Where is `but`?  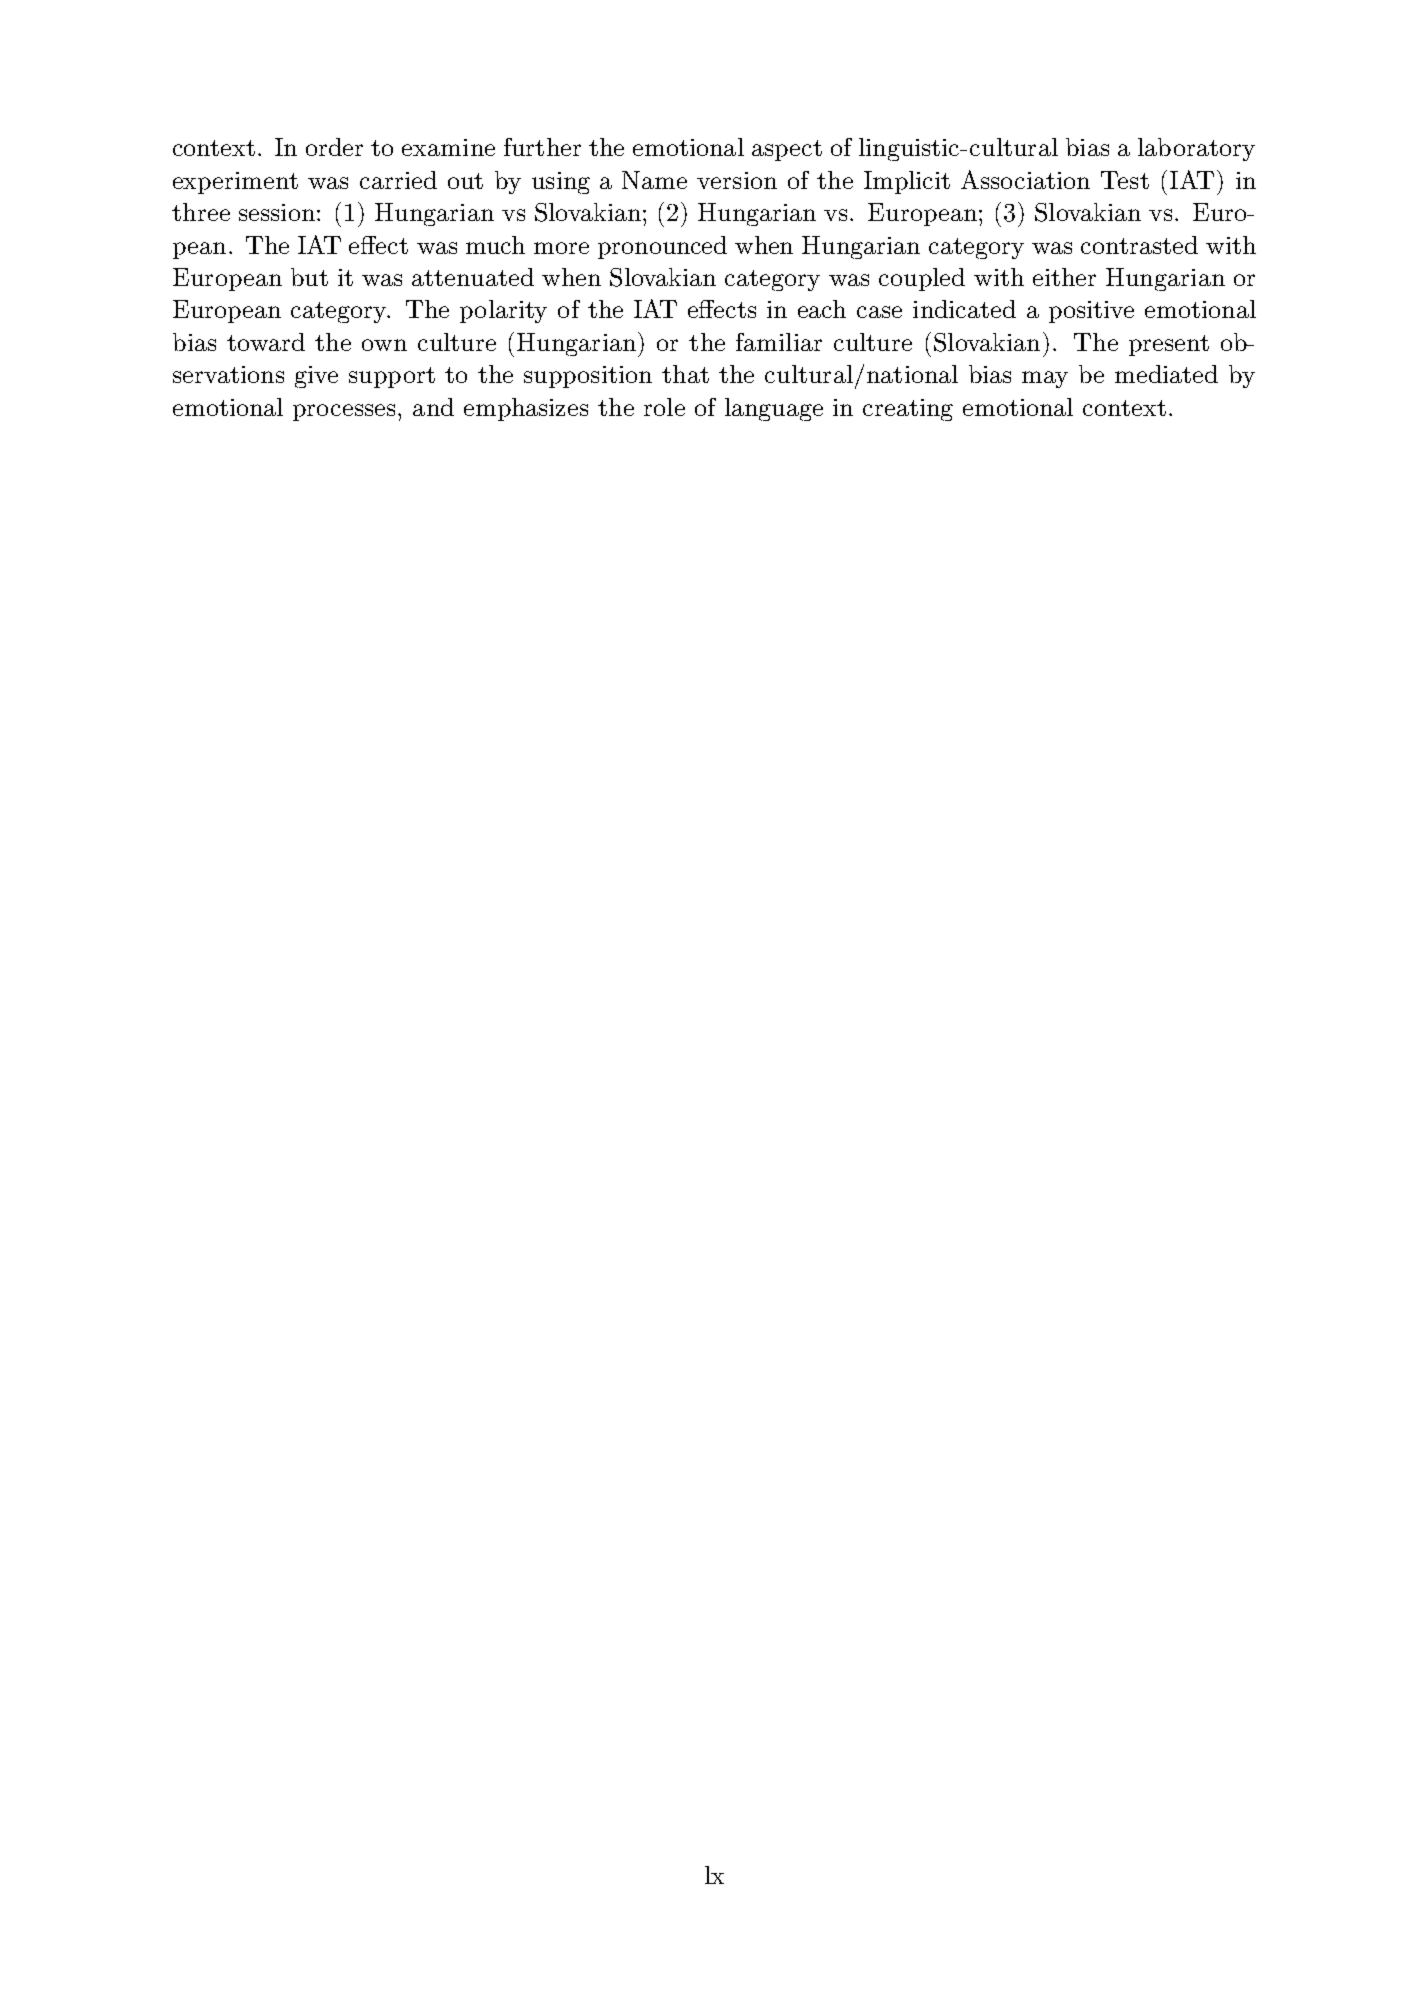 but is located at coordinates (309, 277).
